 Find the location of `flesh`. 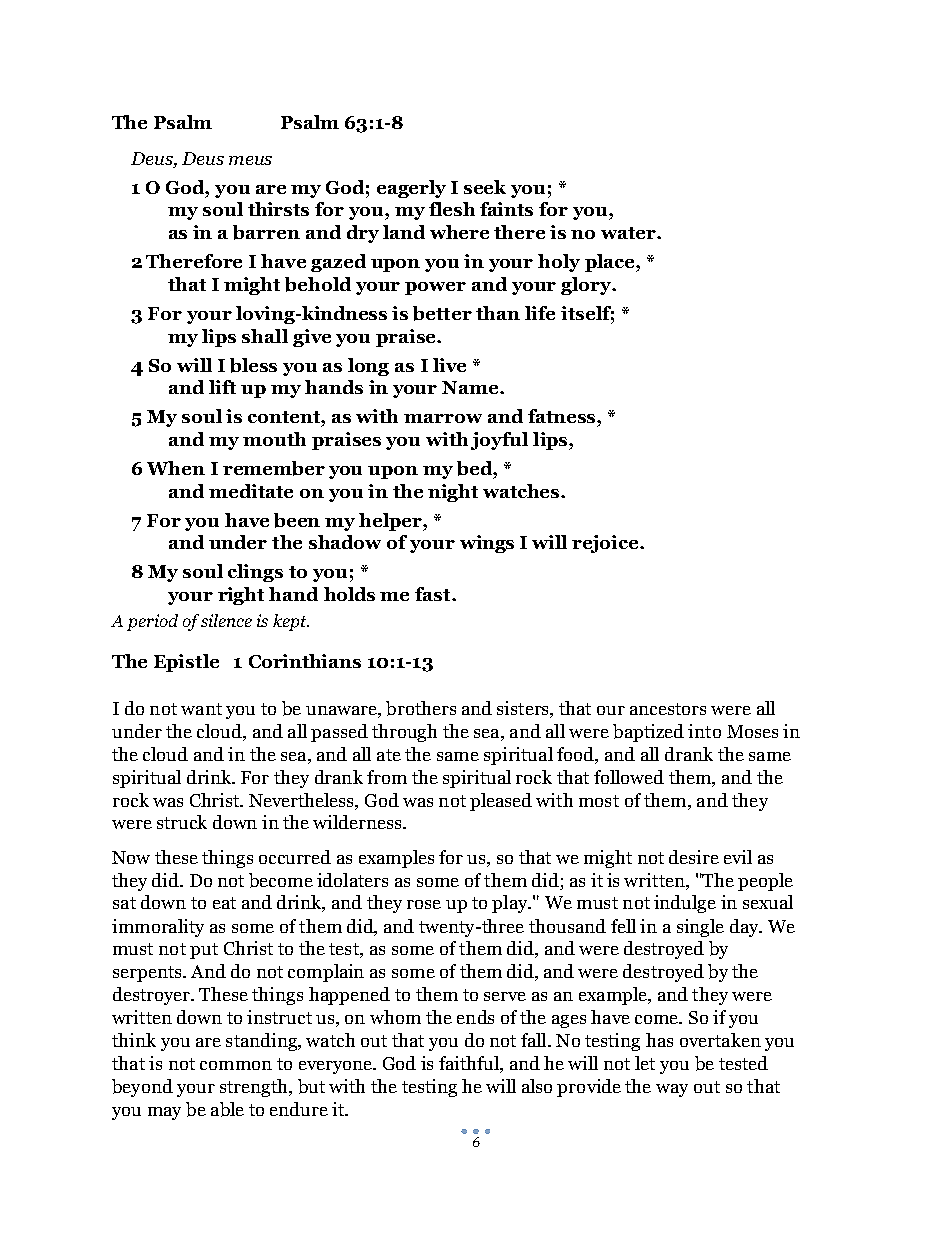

flesh is located at coordinates (452, 209).
